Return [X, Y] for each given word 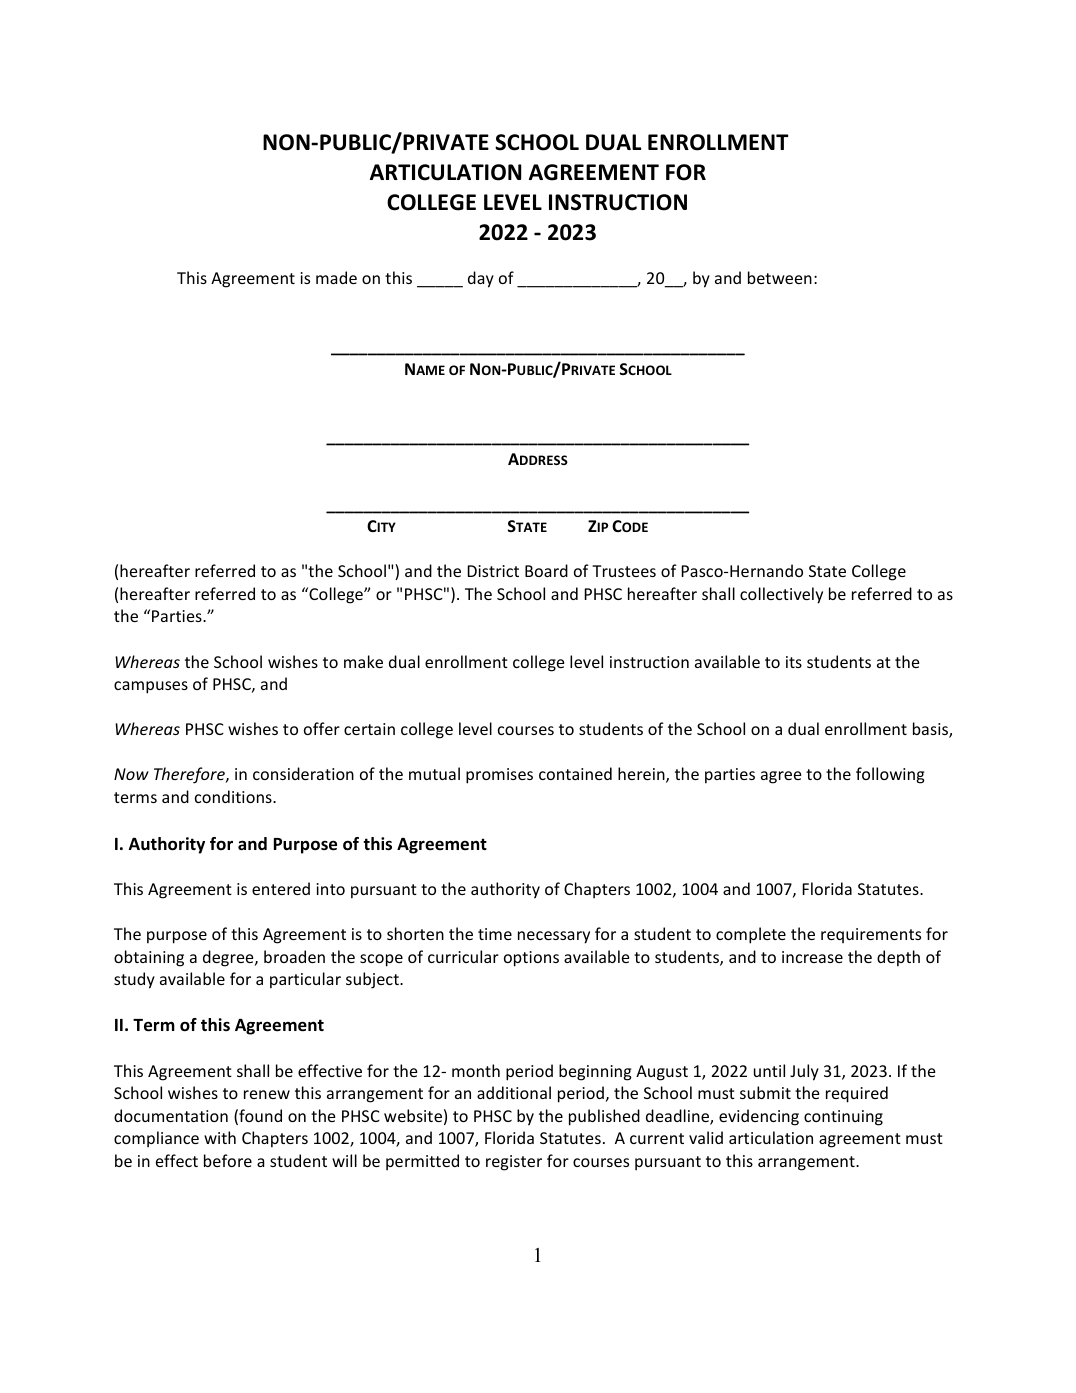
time [495, 934]
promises [499, 776]
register [514, 1163]
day [481, 279]
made [336, 277]
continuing [843, 1118]
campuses [151, 687]
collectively [781, 595]
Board [546, 570]
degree [229, 958]
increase [812, 957]
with [220, 1137]
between [780, 277]
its [794, 662]
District [493, 571]
